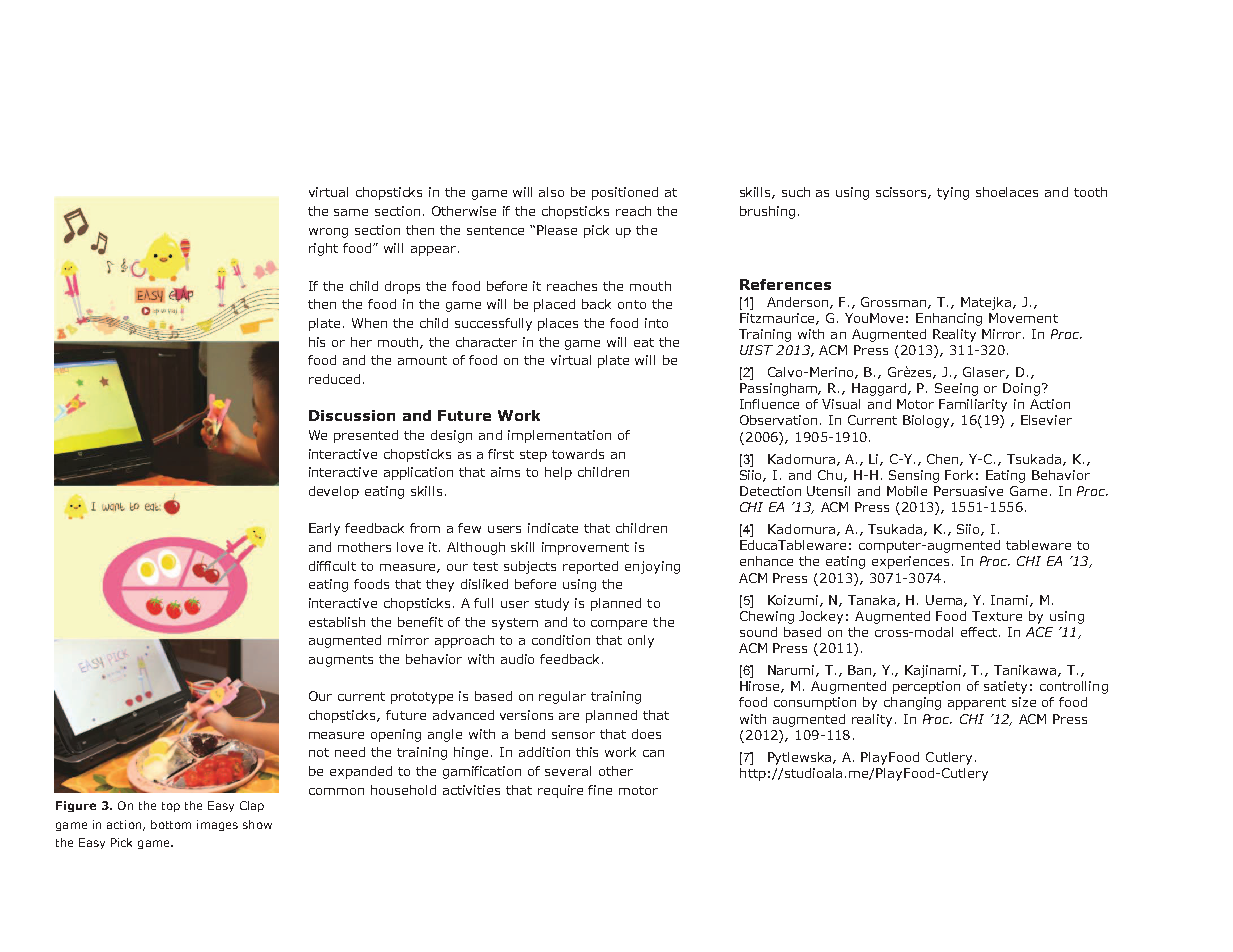 This screenshot has width=1233, height=952. I want to click on towards, so click(578, 454).
